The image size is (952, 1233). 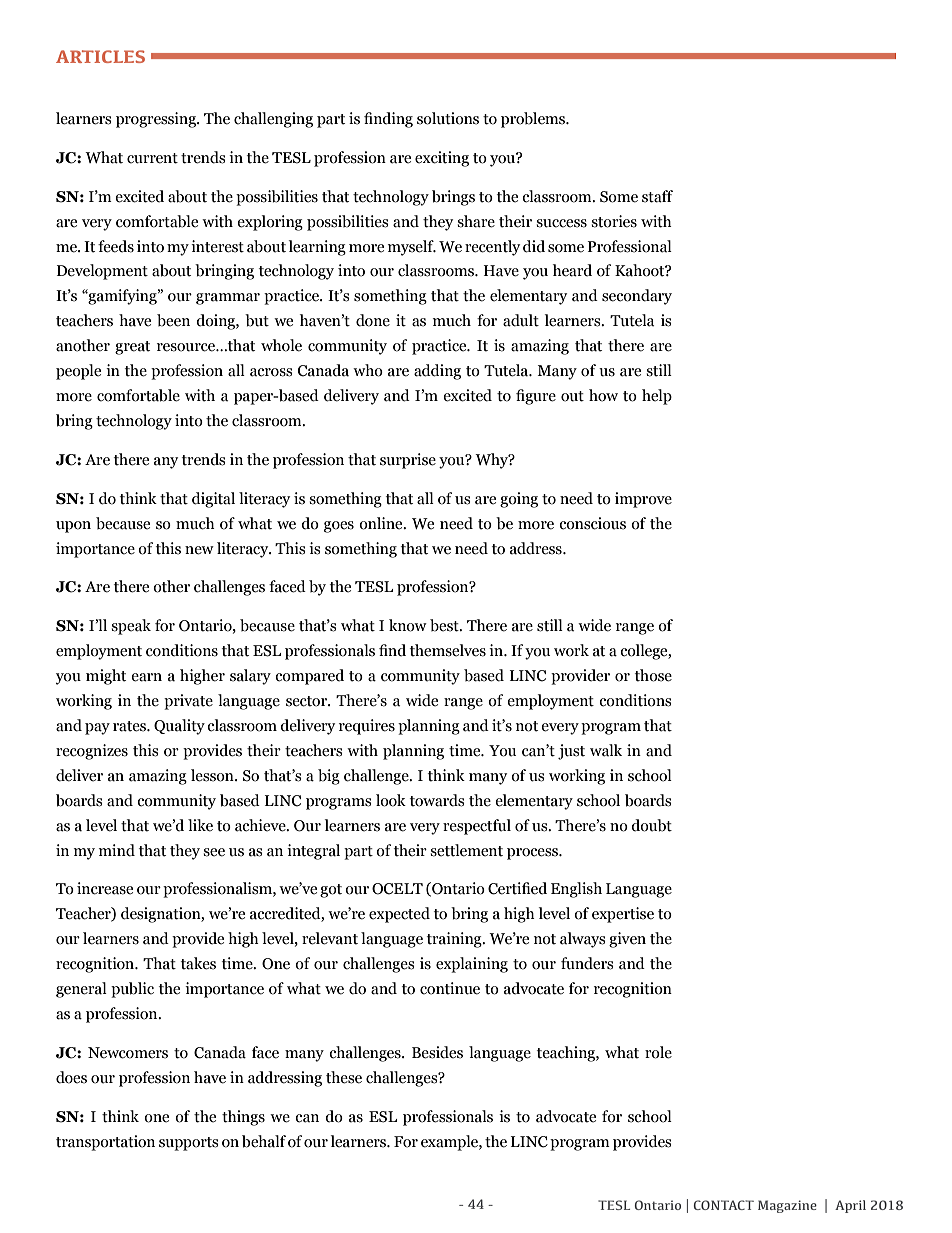 I want to click on Besides, so click(x=437, y=1052).
